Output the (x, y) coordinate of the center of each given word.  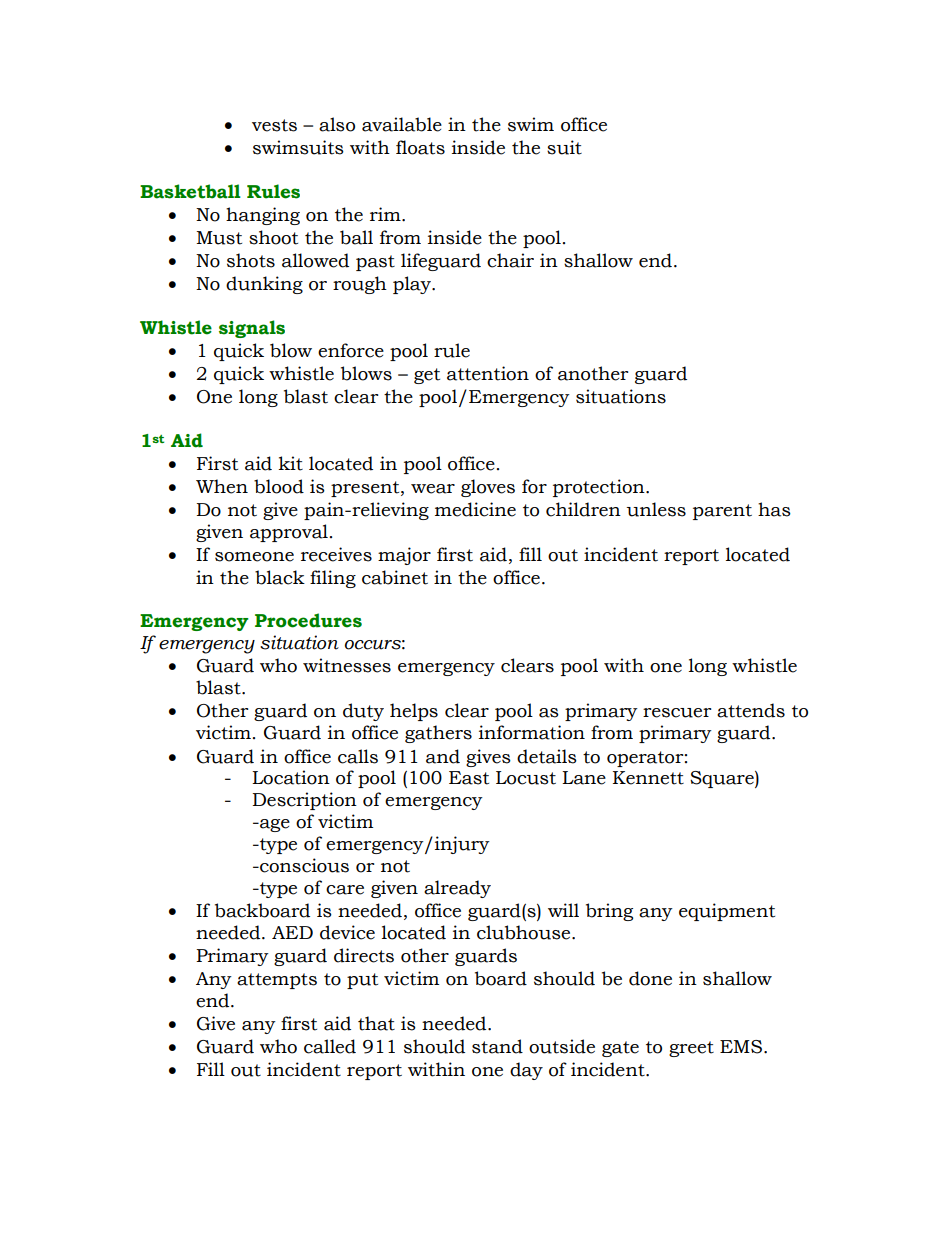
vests (274, 125)
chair (510, 260)
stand (497, 1046)
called (330, 1046)
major (404, 556)
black (280, 577)
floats (420, 147)
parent (722, 512)
